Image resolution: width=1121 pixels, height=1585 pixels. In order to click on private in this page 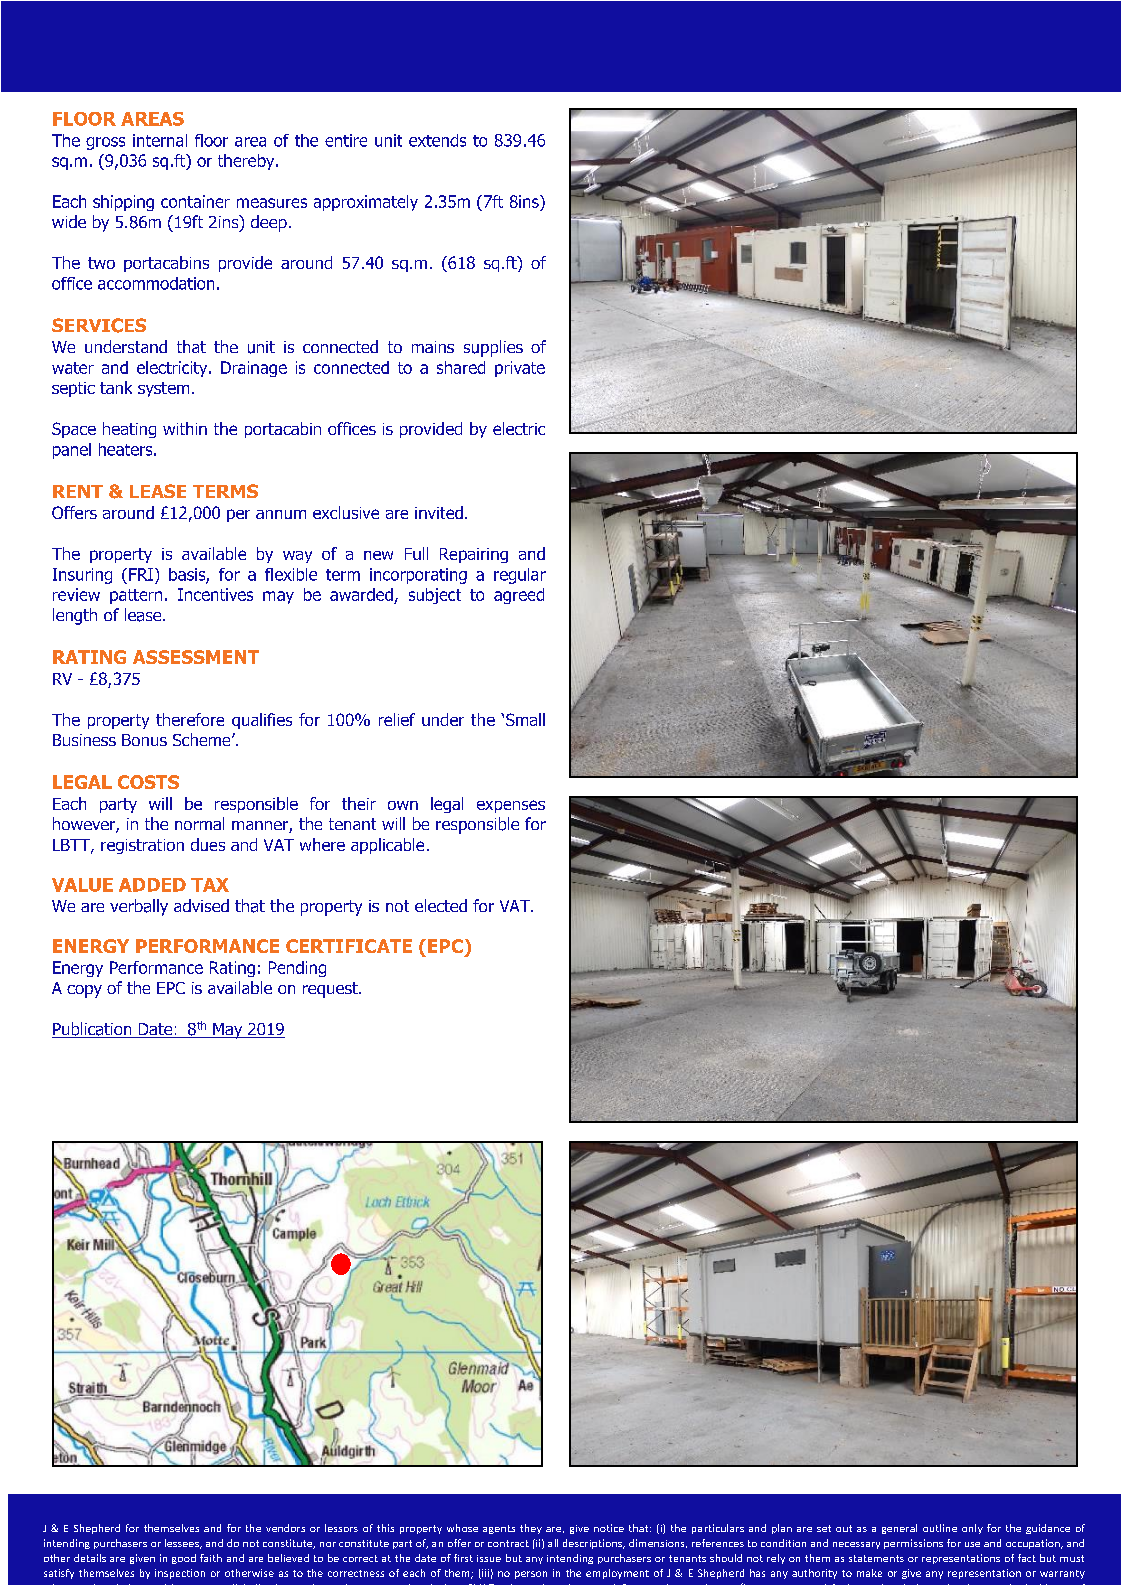, I will do `click(520, 369)`.
